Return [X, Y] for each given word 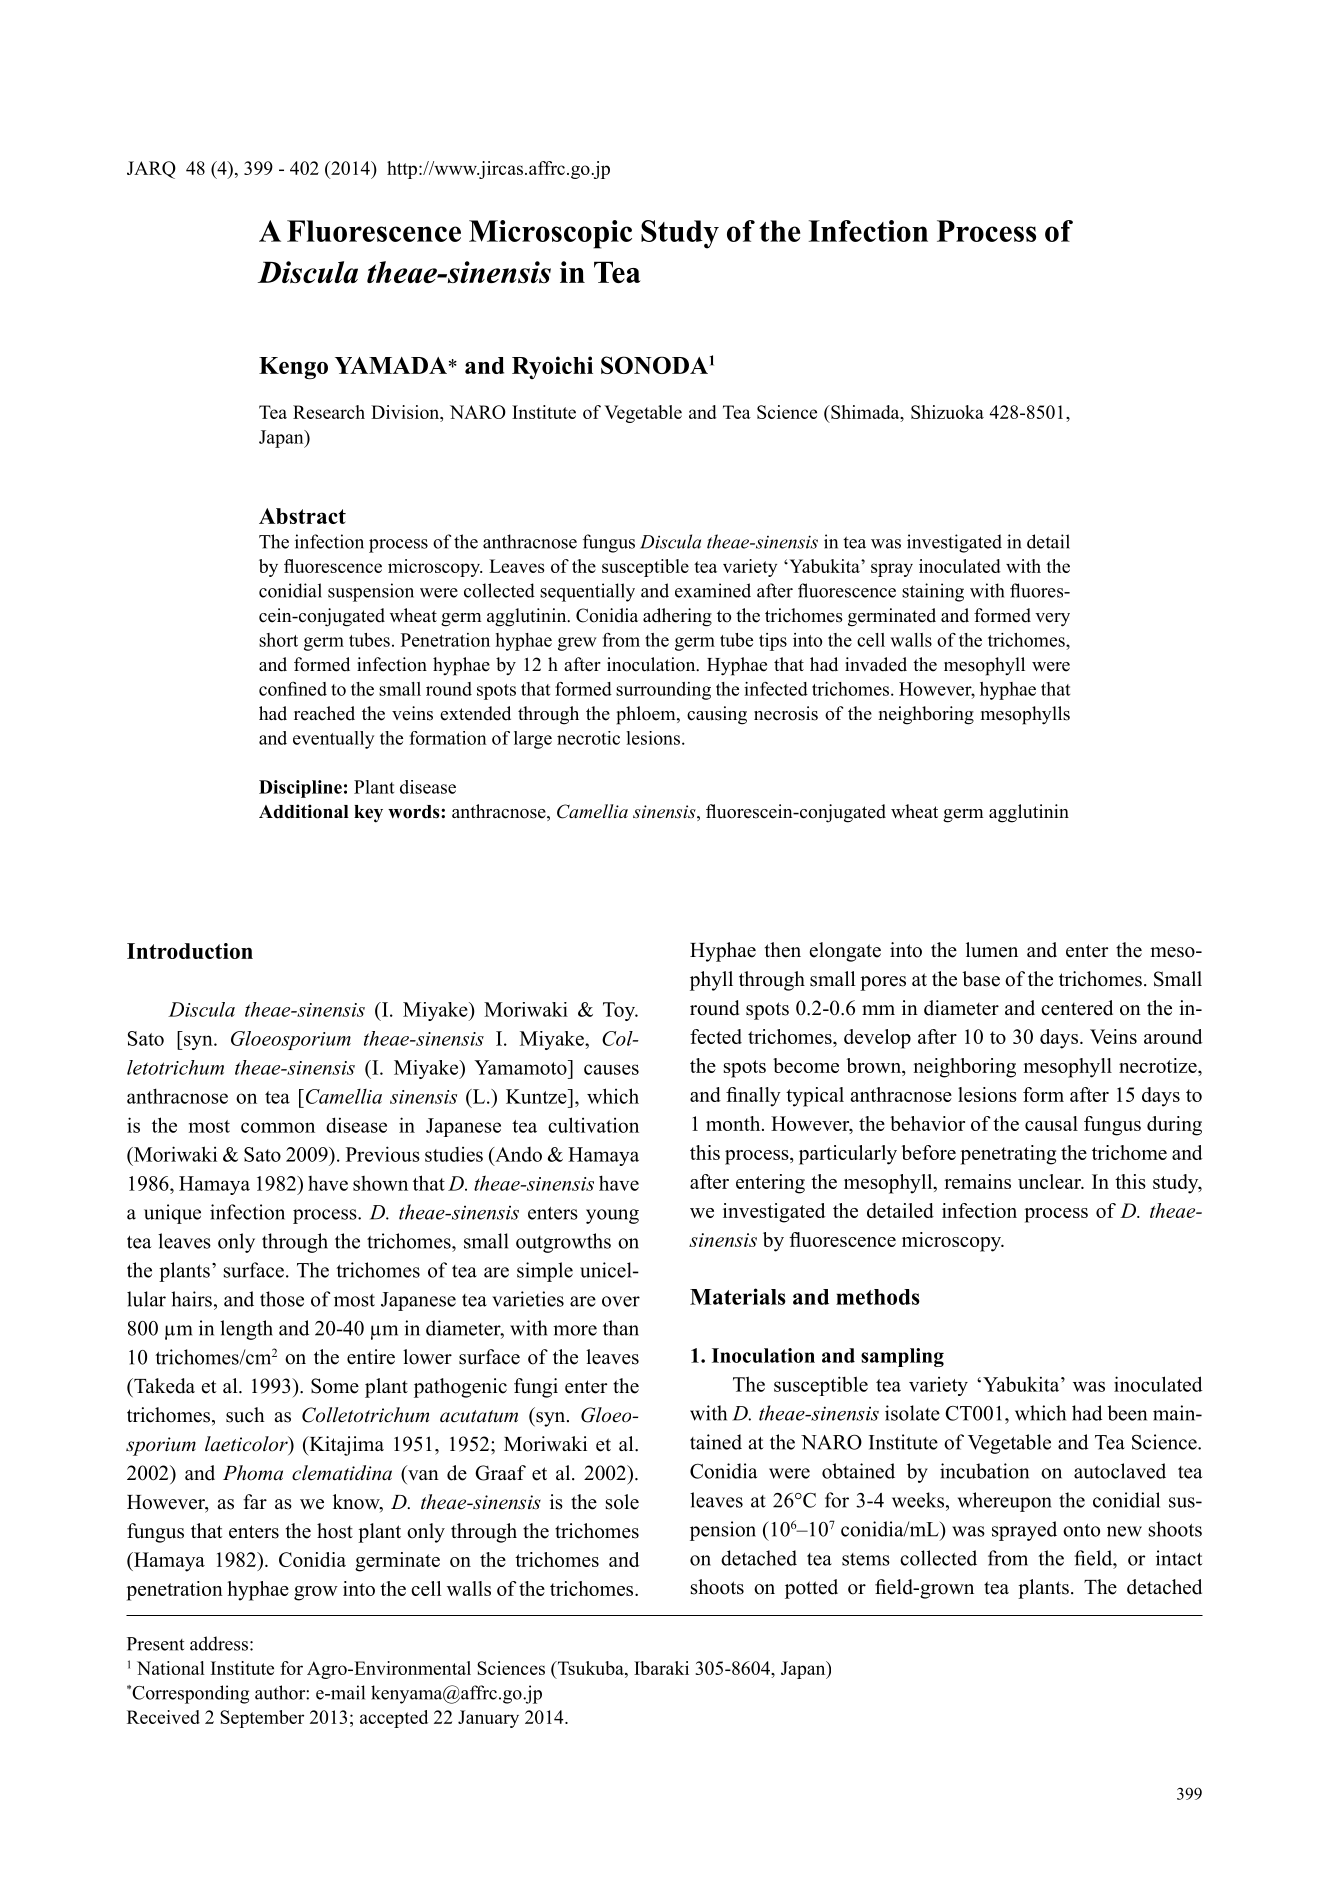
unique [172, 1214]
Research [329, 412]
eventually [333, 740]
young [612, 1216]
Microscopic [550, 234]
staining [933, 592]
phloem [647, 715]
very [1052, 620]
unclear [1050, 1181]
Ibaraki [661, 1668]
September [262, 1719]
